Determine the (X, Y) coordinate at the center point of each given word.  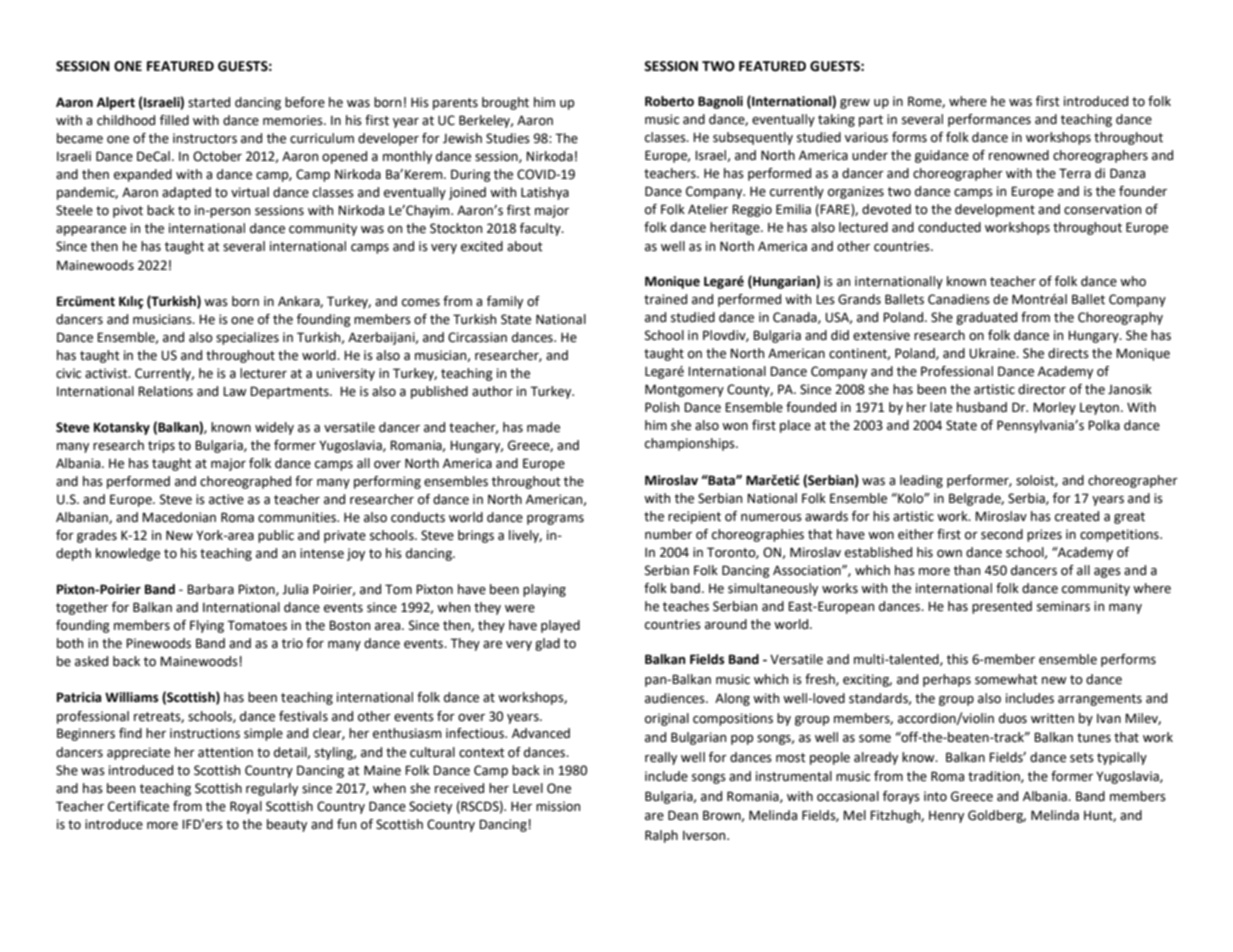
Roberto (669, 101)
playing (544, 590)
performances (989, 120)
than (967, 570)
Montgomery (684, 390)
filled (174, 120)
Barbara (210, 589)
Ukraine (993, 353)
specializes (247, 338)
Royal (246, 807)
